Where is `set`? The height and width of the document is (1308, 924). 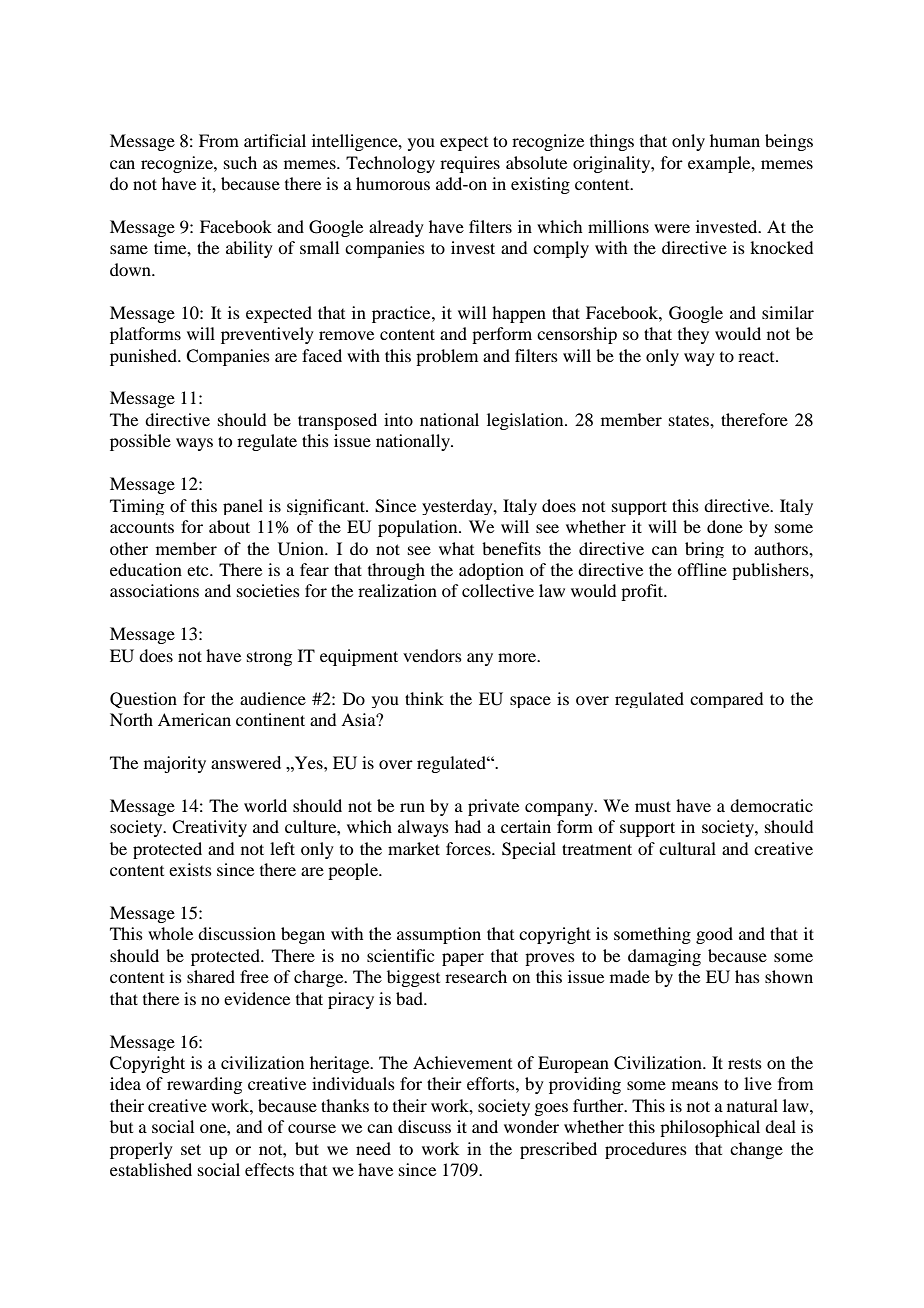
set is located at coordinates (191, 1149).
